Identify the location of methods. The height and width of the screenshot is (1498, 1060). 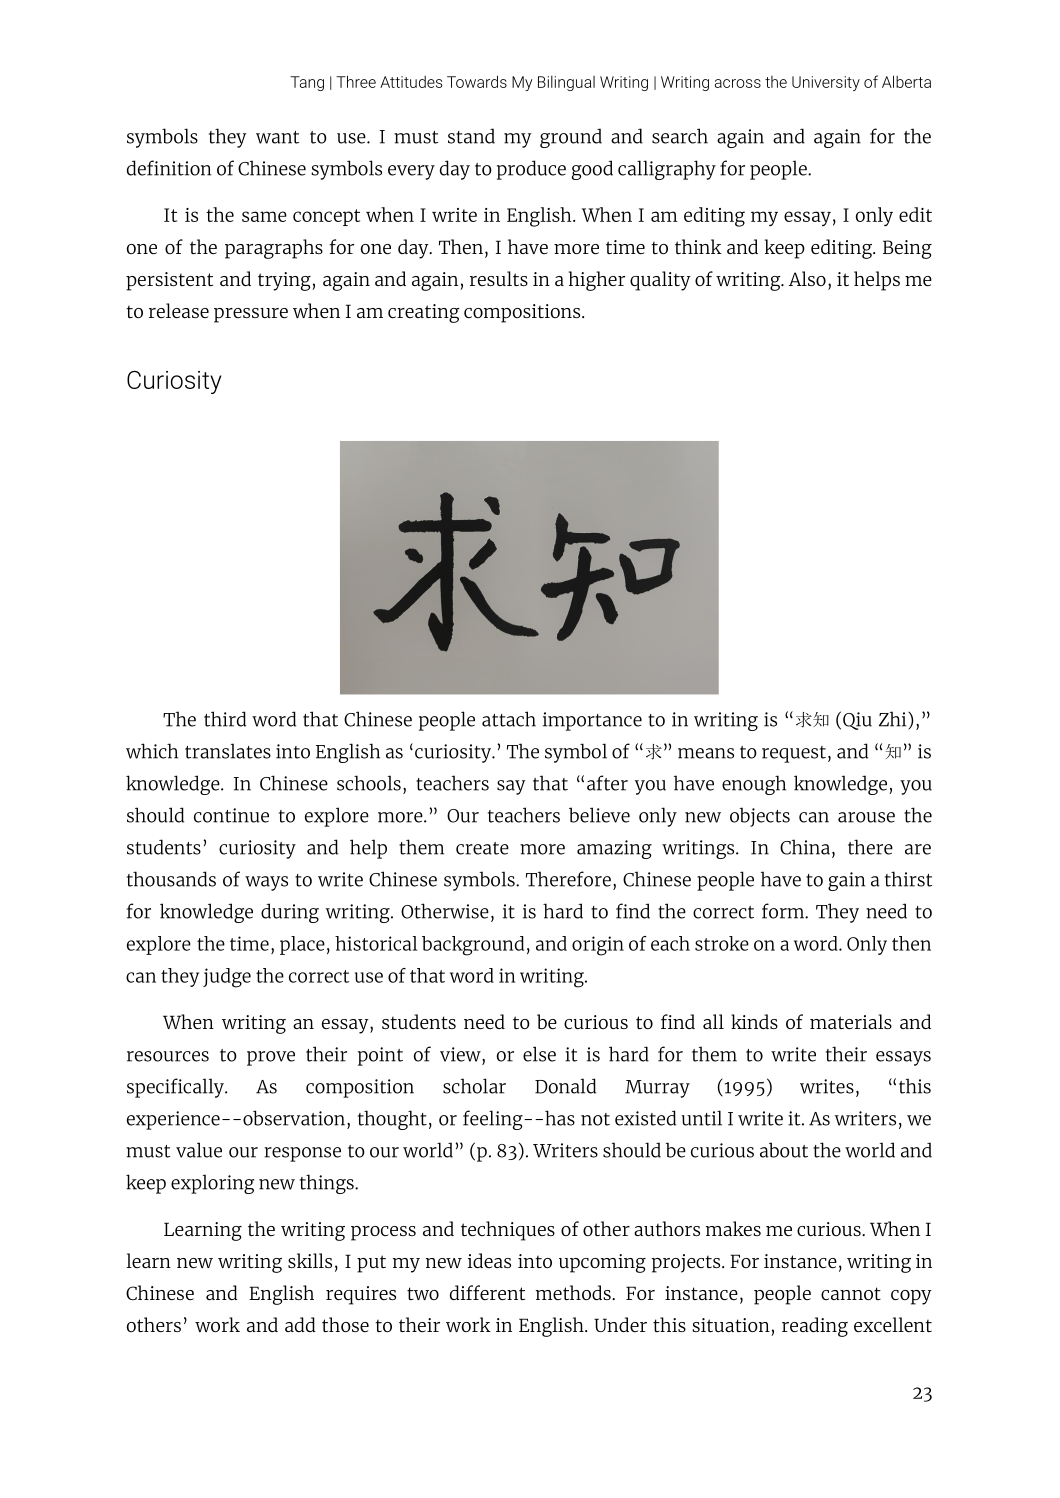
(574, 1292).
